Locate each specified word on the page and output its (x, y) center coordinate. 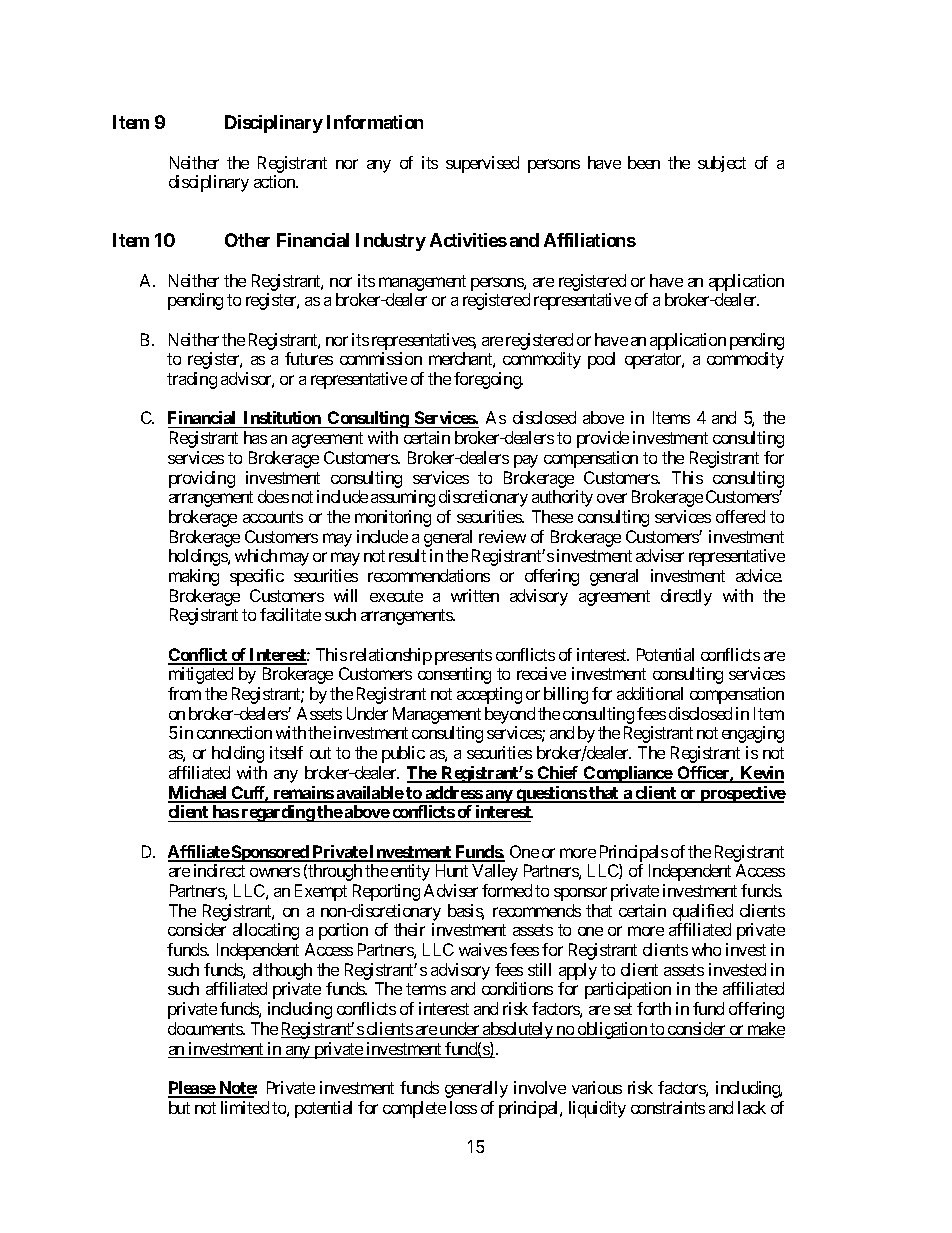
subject (722, 164)
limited (245, 1107)
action (275, 181)
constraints (668, 1107)
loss (463, 1107)
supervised (482, 164)
